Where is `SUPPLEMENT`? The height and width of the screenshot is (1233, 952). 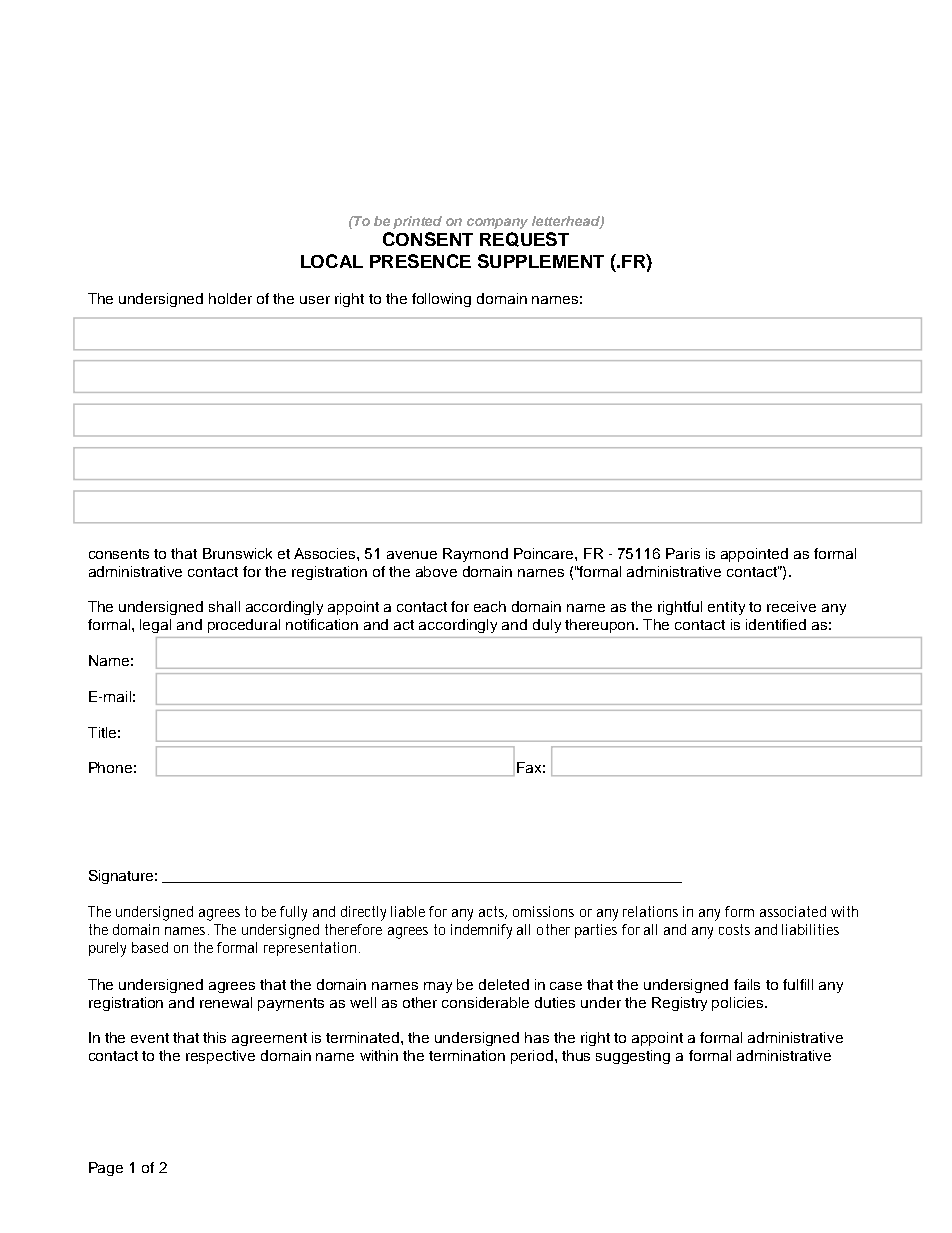 SUPPLEMENT is located at coordinates (541, 261).
